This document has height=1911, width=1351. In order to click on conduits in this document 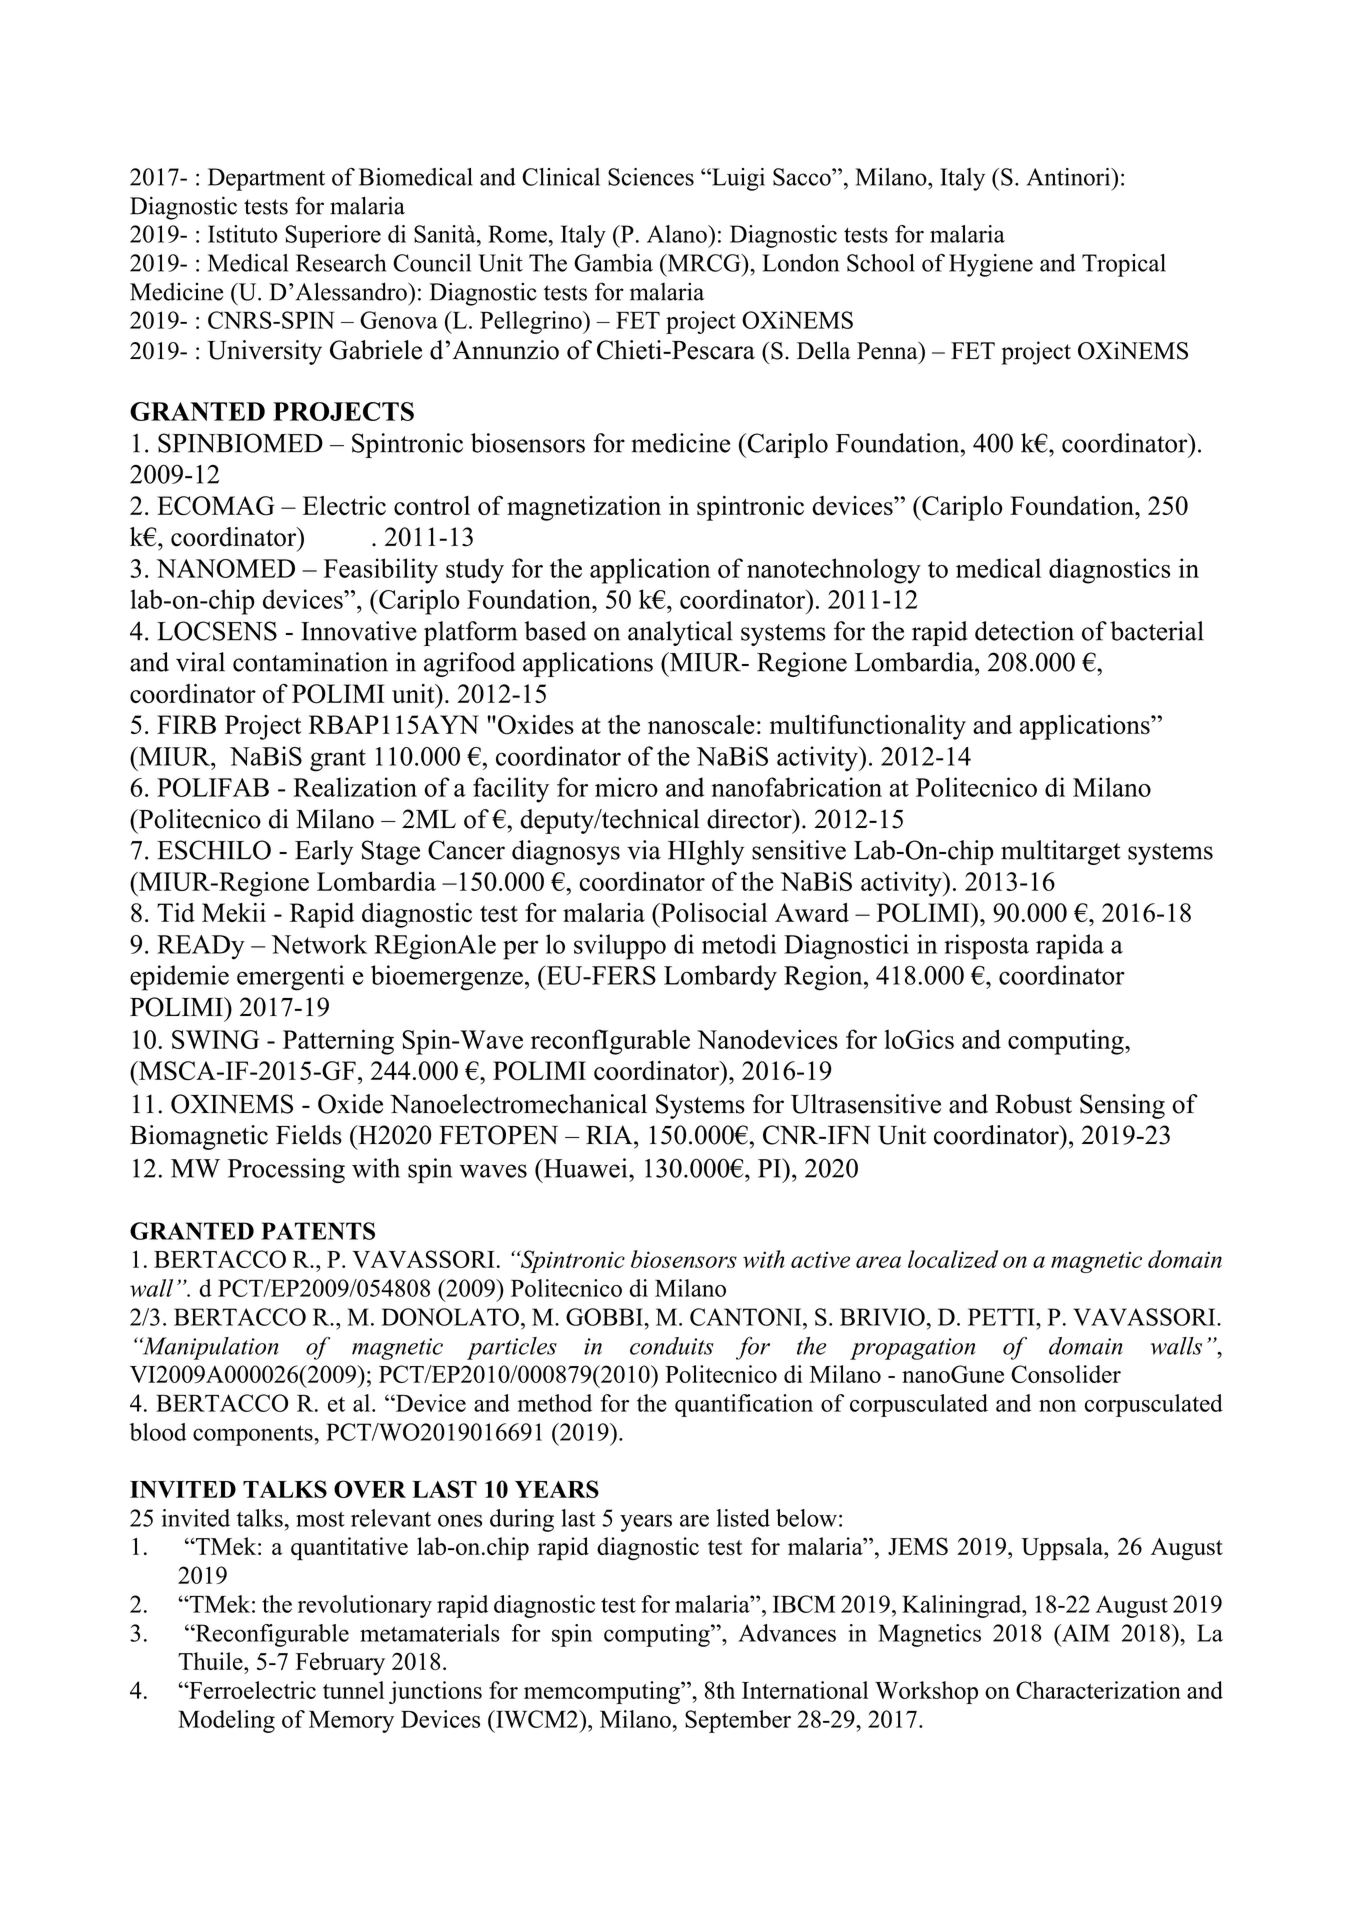, I will do `click(672, 1346)`.
